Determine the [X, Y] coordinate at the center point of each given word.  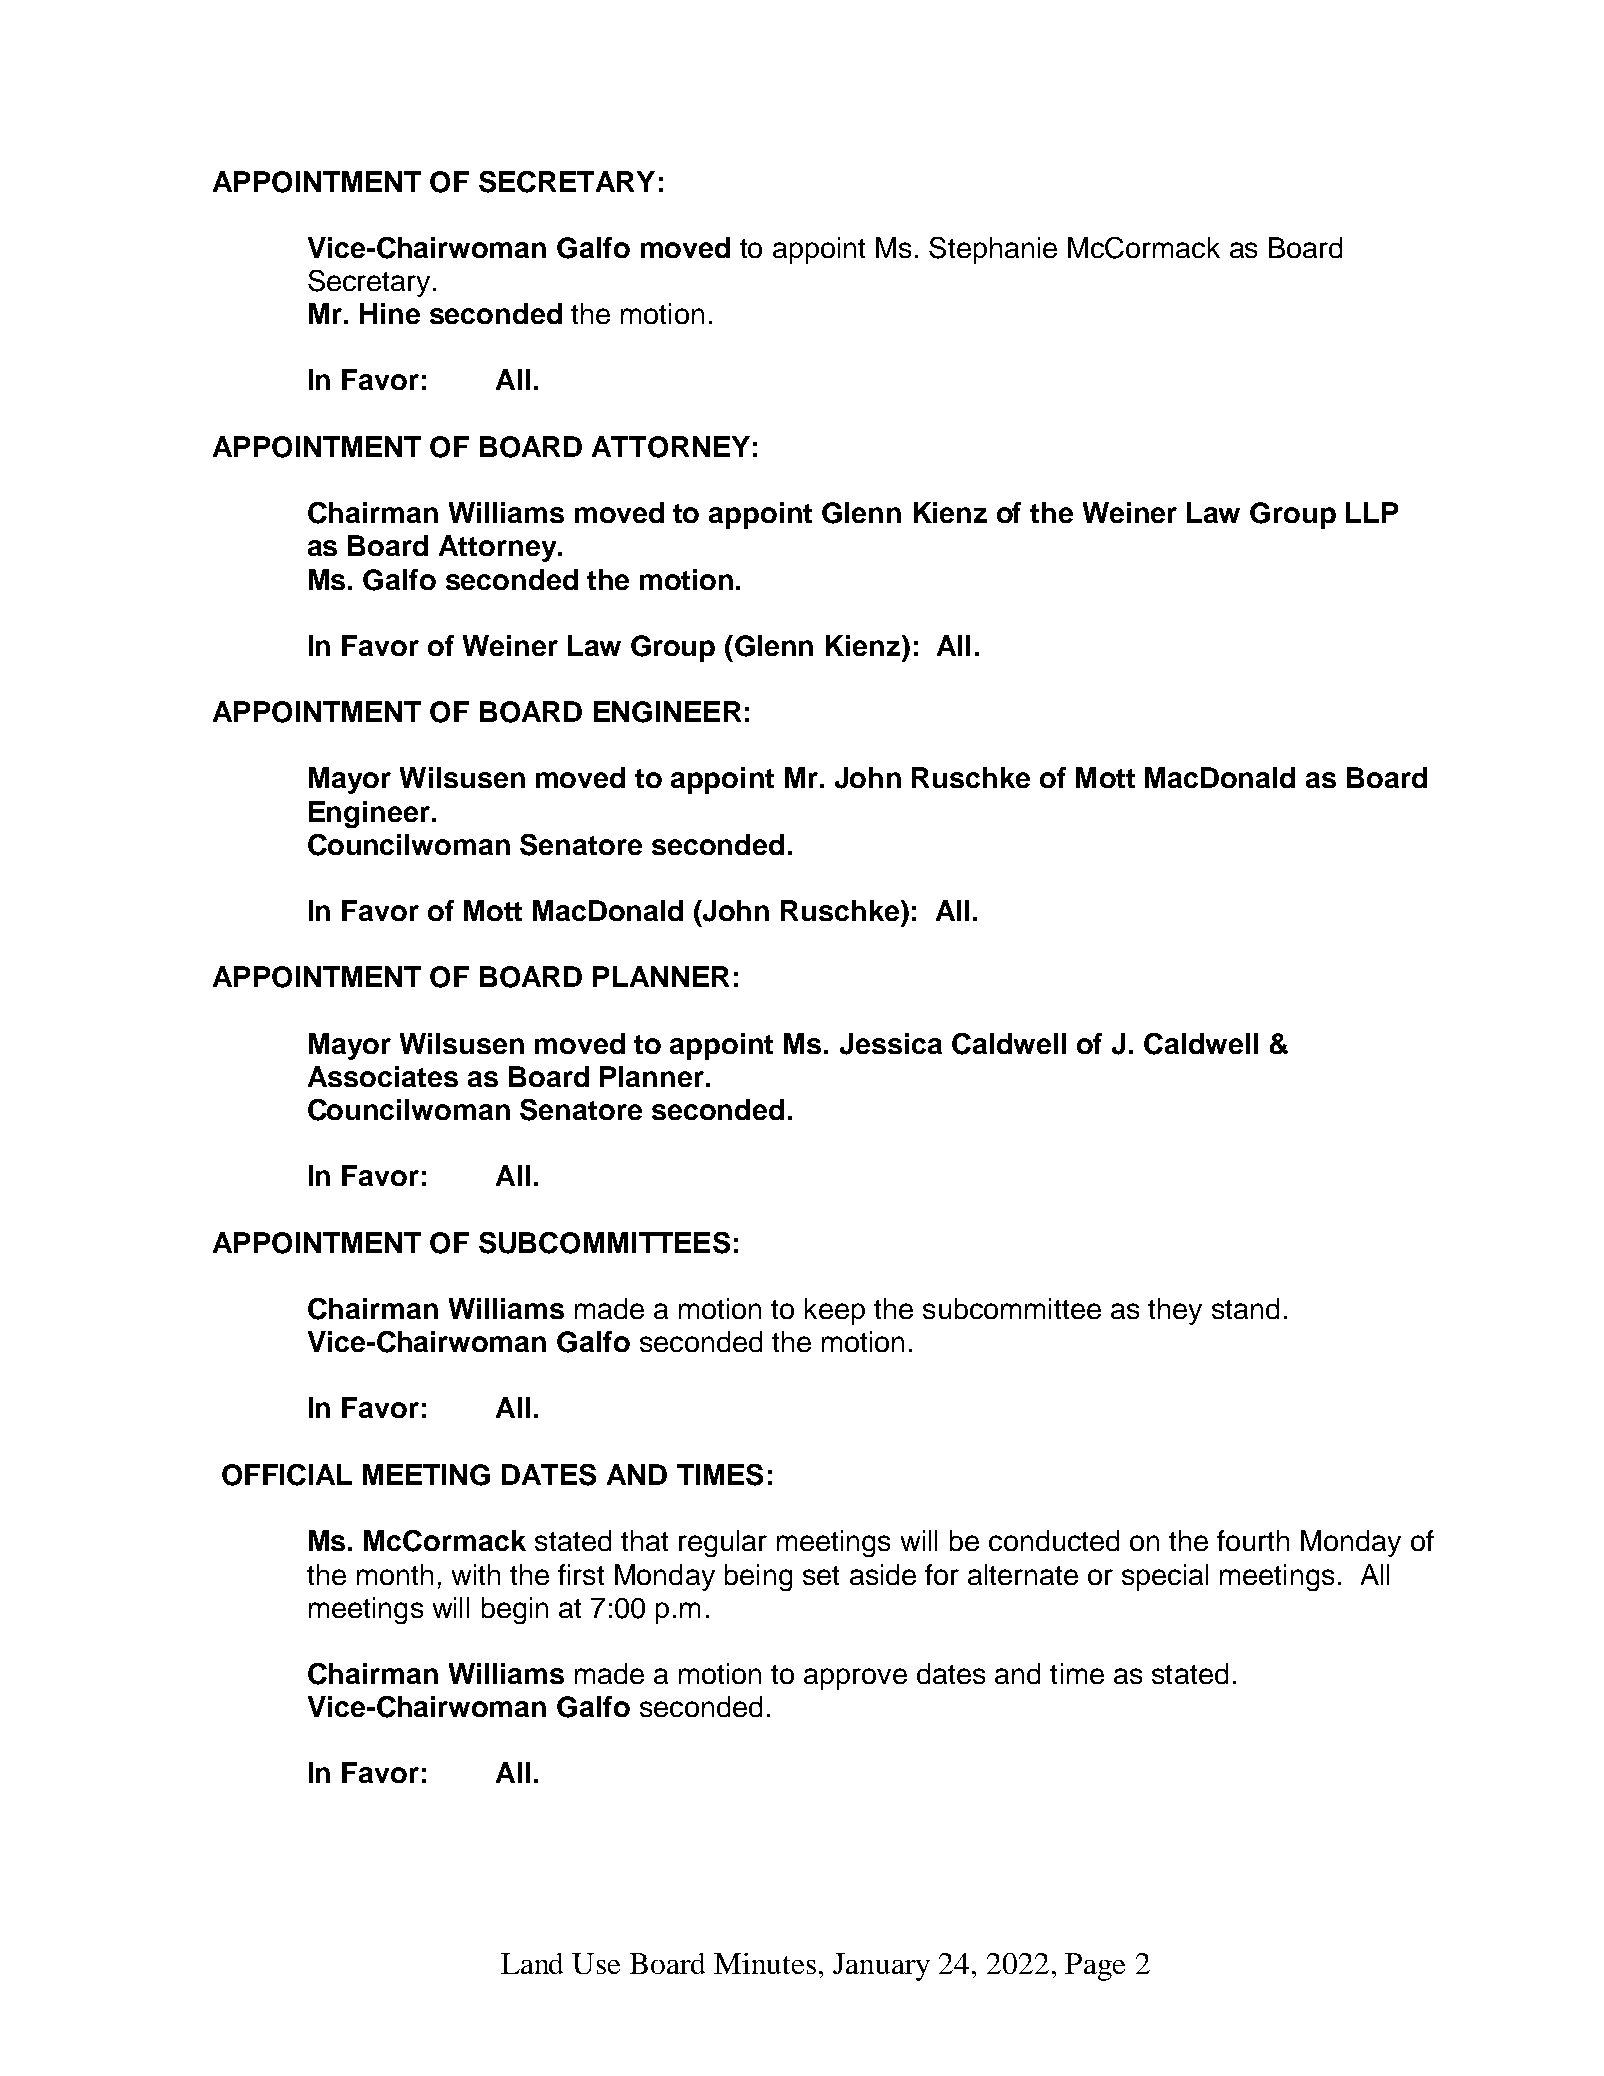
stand [1245, 1308]
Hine [390, 313]
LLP [1372, 512]
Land [532, 1963]
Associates [383, 1076]
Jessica [891, 1044]
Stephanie [993, 250]
